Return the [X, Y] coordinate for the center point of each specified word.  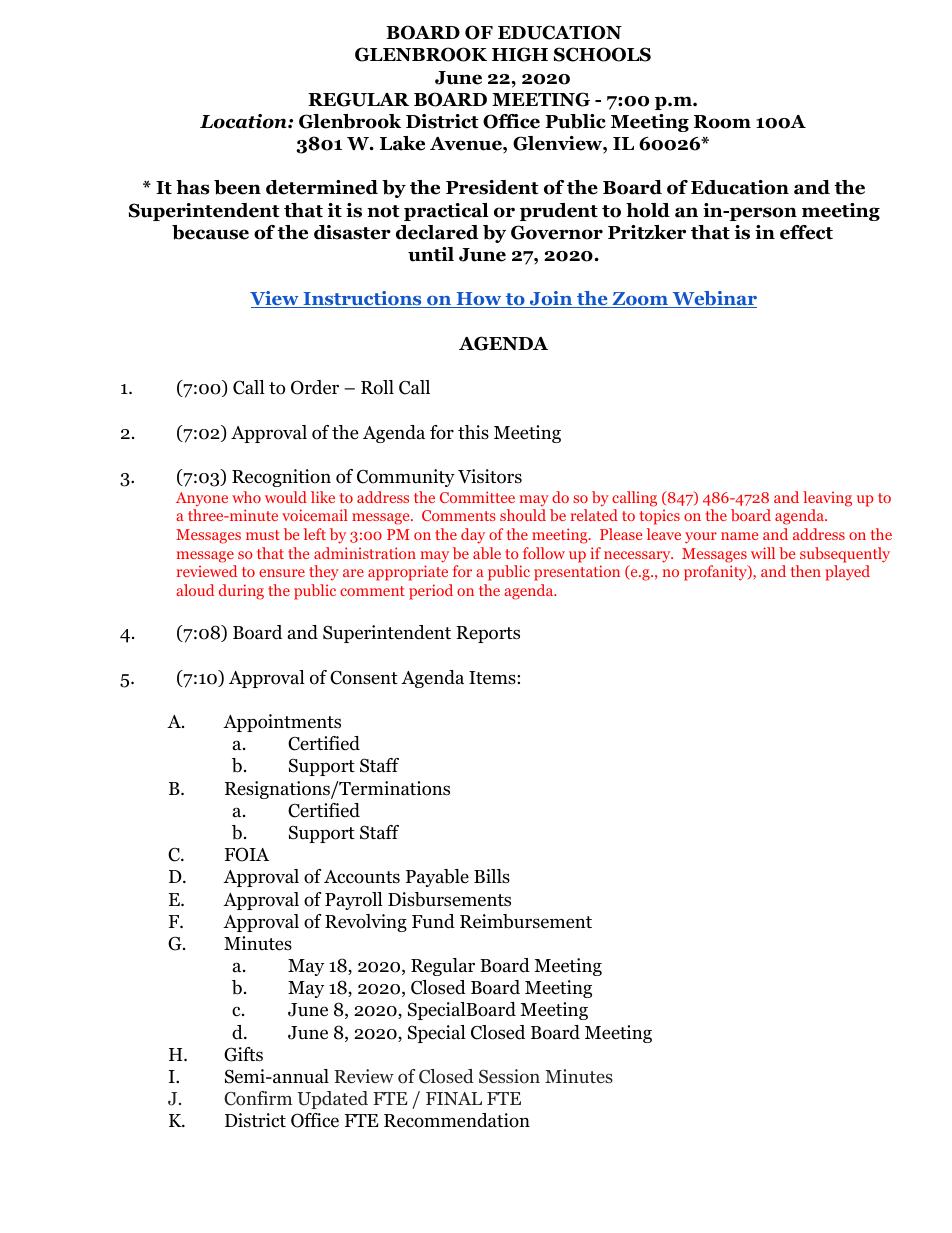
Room [722, 122]
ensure [282, 573]
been [237, 187]
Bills [492, 876]
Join [550, 299]
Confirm [258, 1098]
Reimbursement [526, 921]
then [805, 571]
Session [509, 1076]
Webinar [713, 299]
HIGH [520, 54]
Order [315, 387]
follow [544, 553]
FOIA [247, 854]
